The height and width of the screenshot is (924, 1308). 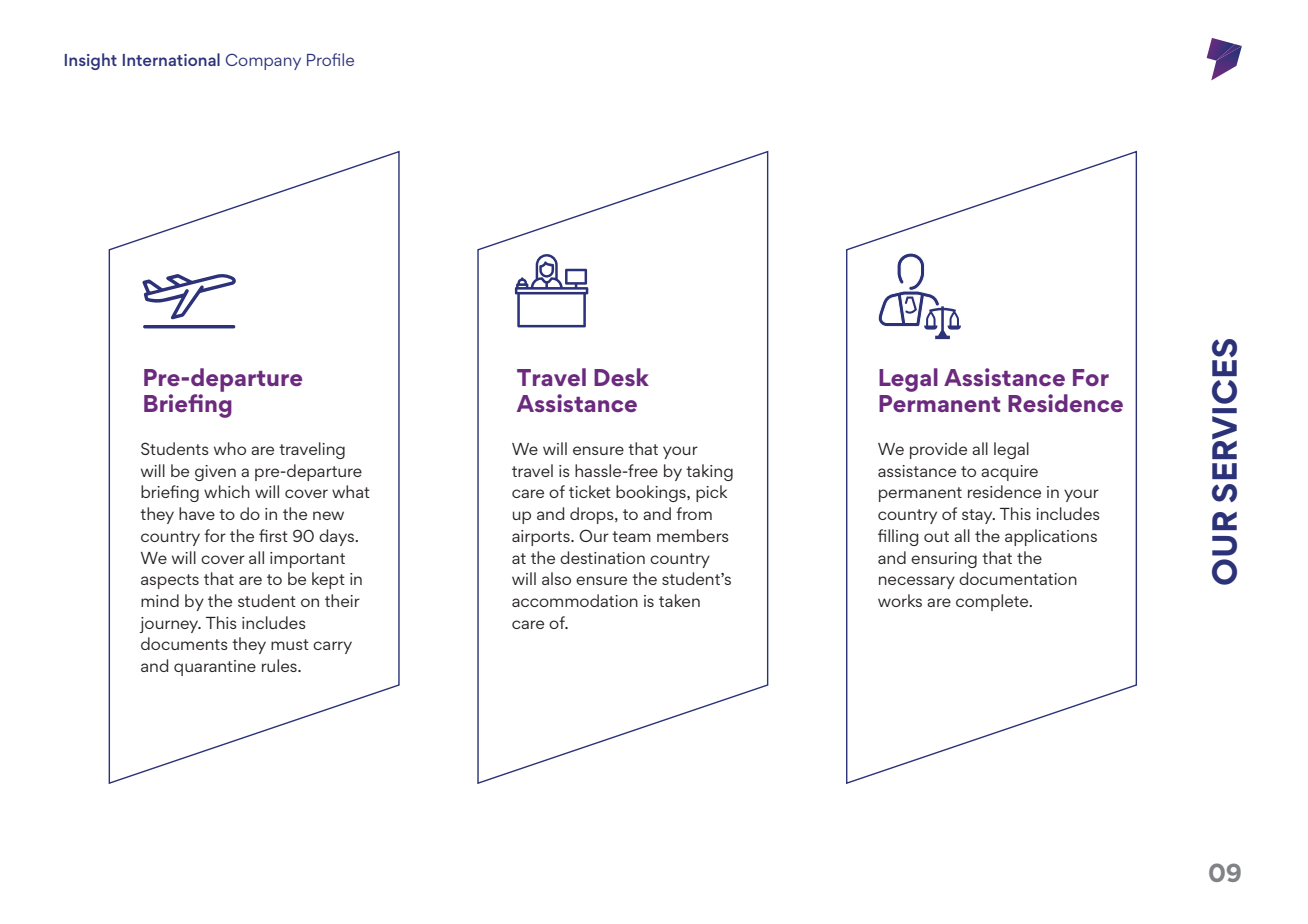 I want to click on Desk, so click(x=621, y=377).
